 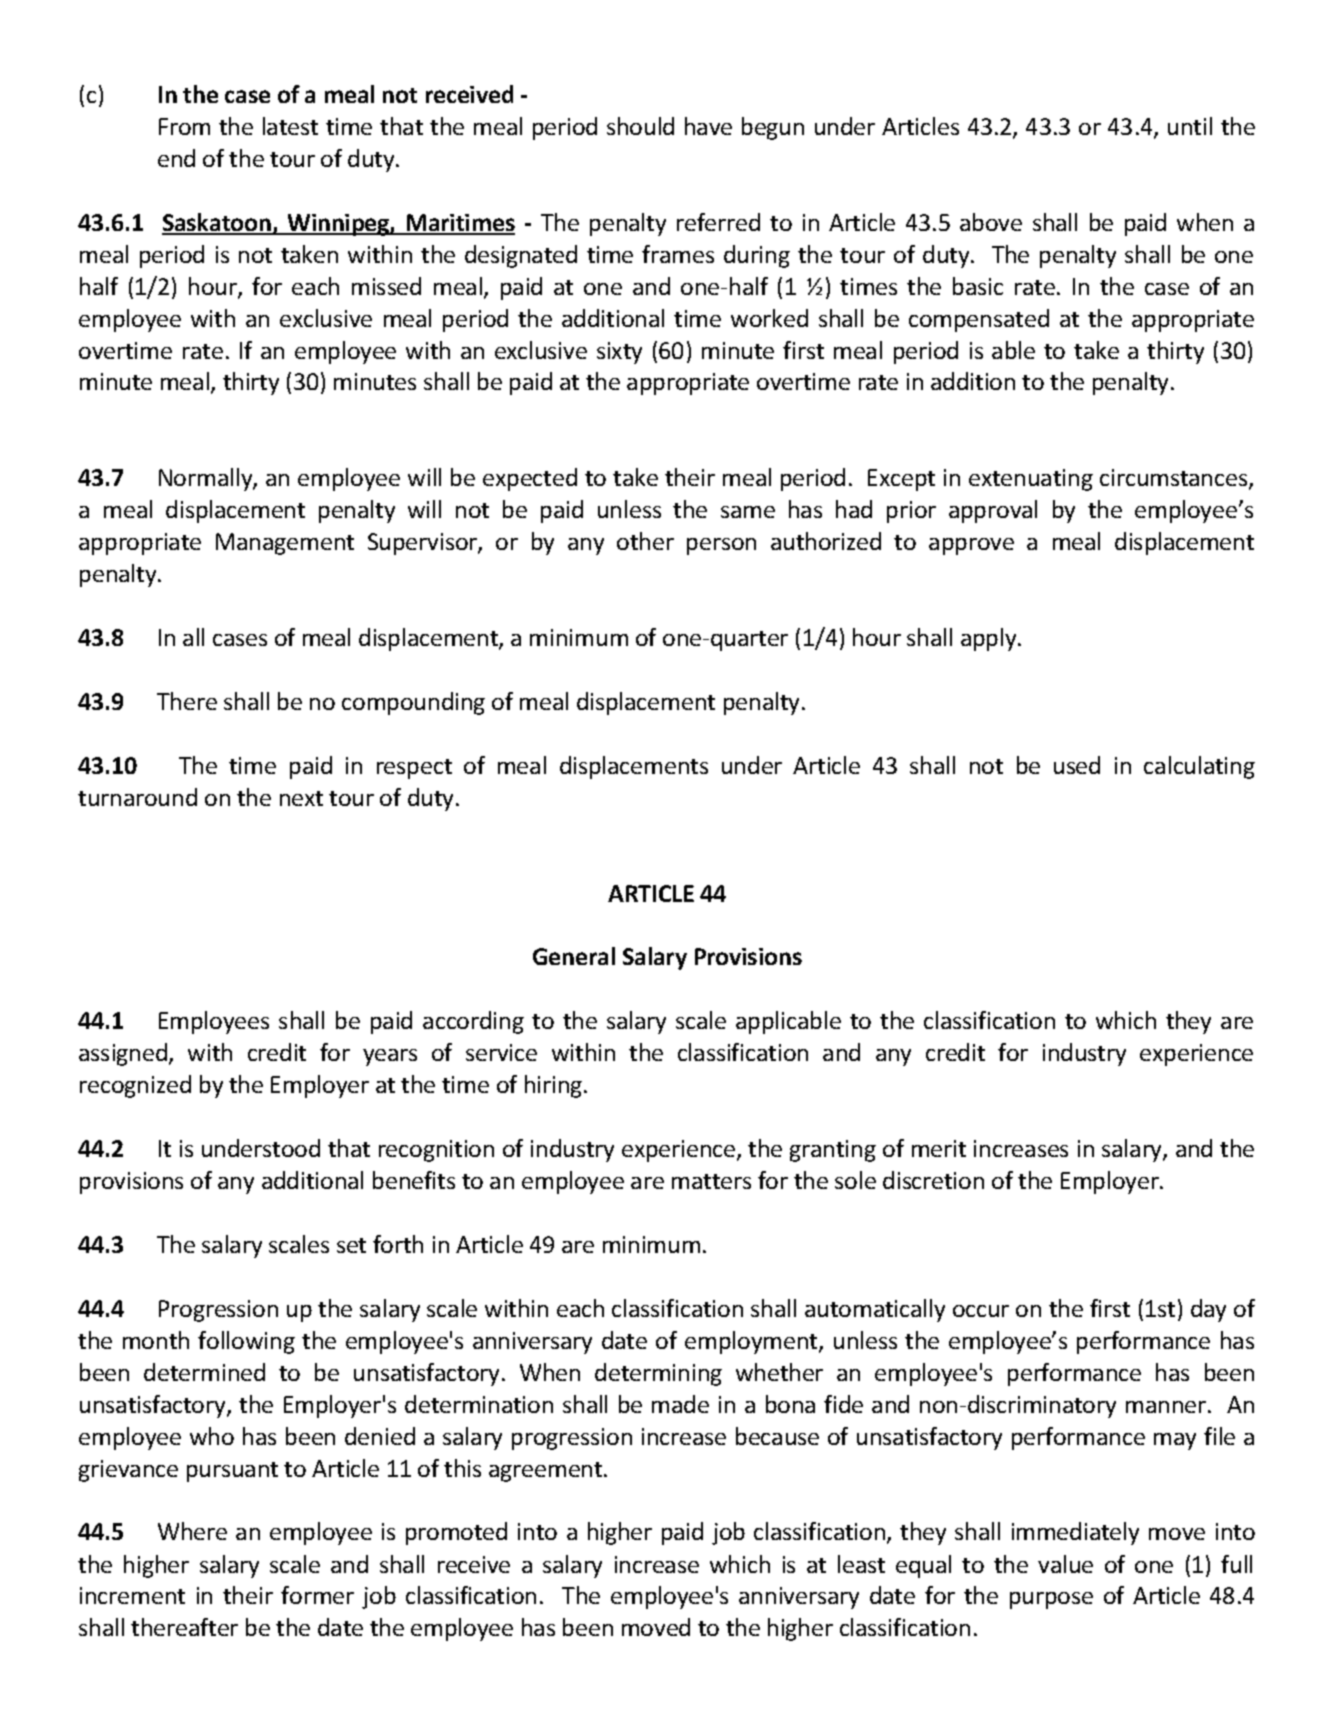 What do you see at coordinates (246, 1342) in the screenshot?
I see `following` at bounding box center [246, 1342].
